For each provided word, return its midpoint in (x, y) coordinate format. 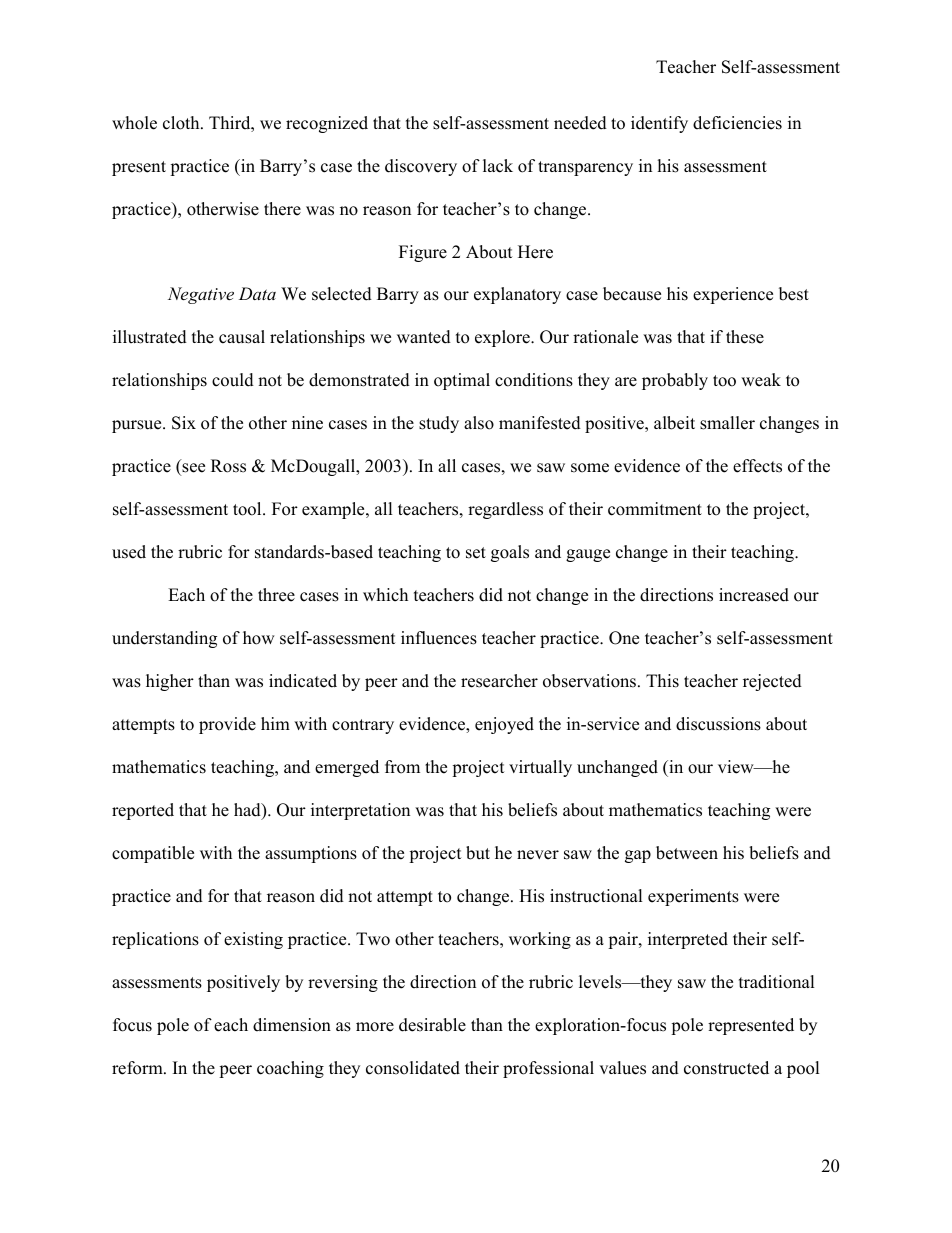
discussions (718, 724)
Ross (228, 466)
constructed (726, 1068)
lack (498, 166)
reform (138, 1068)
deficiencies (737, 123)
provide (227, 725)
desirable (432, 1025)
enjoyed (504, 725)
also (479, 423)
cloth (182, 123)
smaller (727, 423)
